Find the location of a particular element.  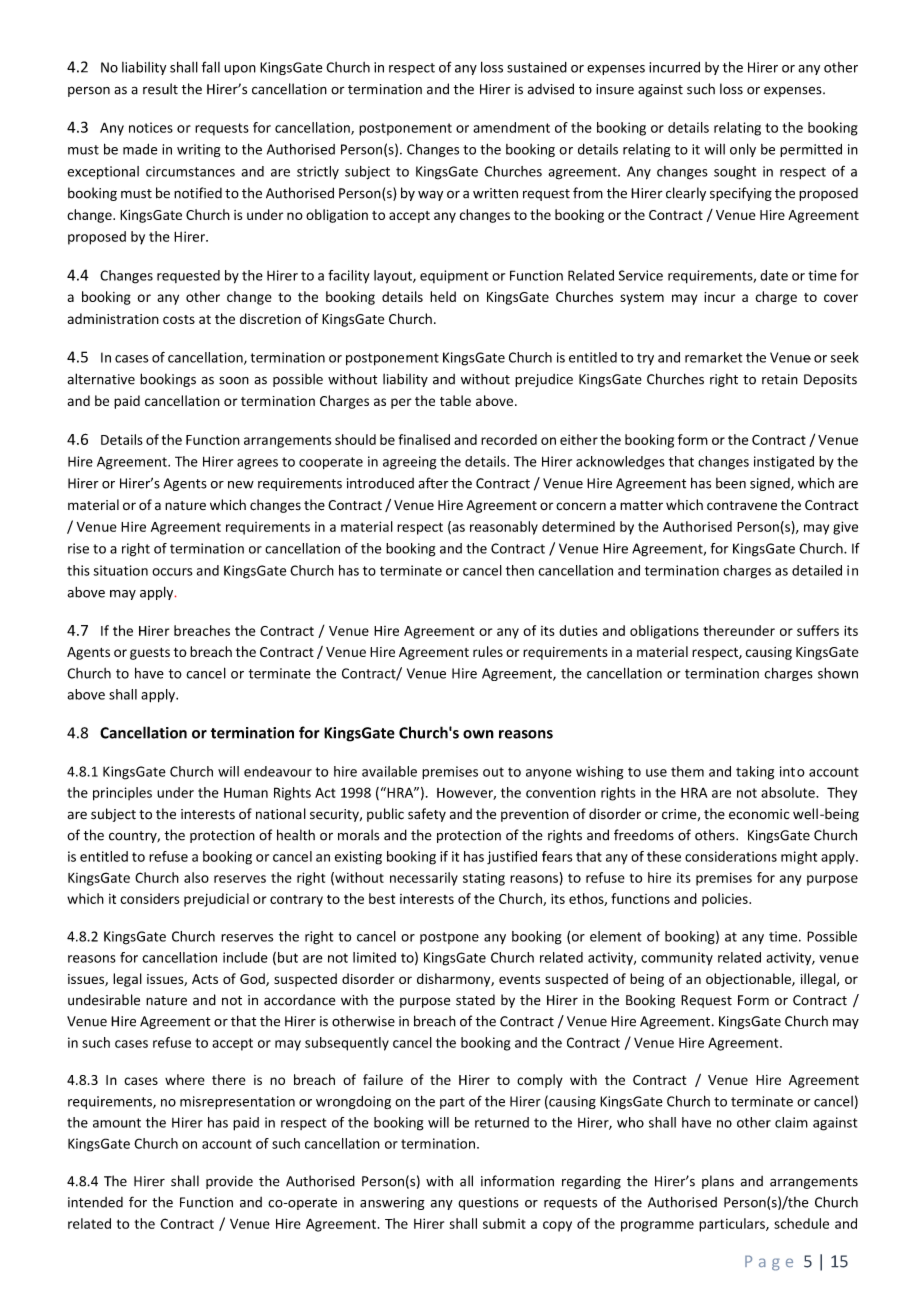

stating is located at coordinates (484, 879).
